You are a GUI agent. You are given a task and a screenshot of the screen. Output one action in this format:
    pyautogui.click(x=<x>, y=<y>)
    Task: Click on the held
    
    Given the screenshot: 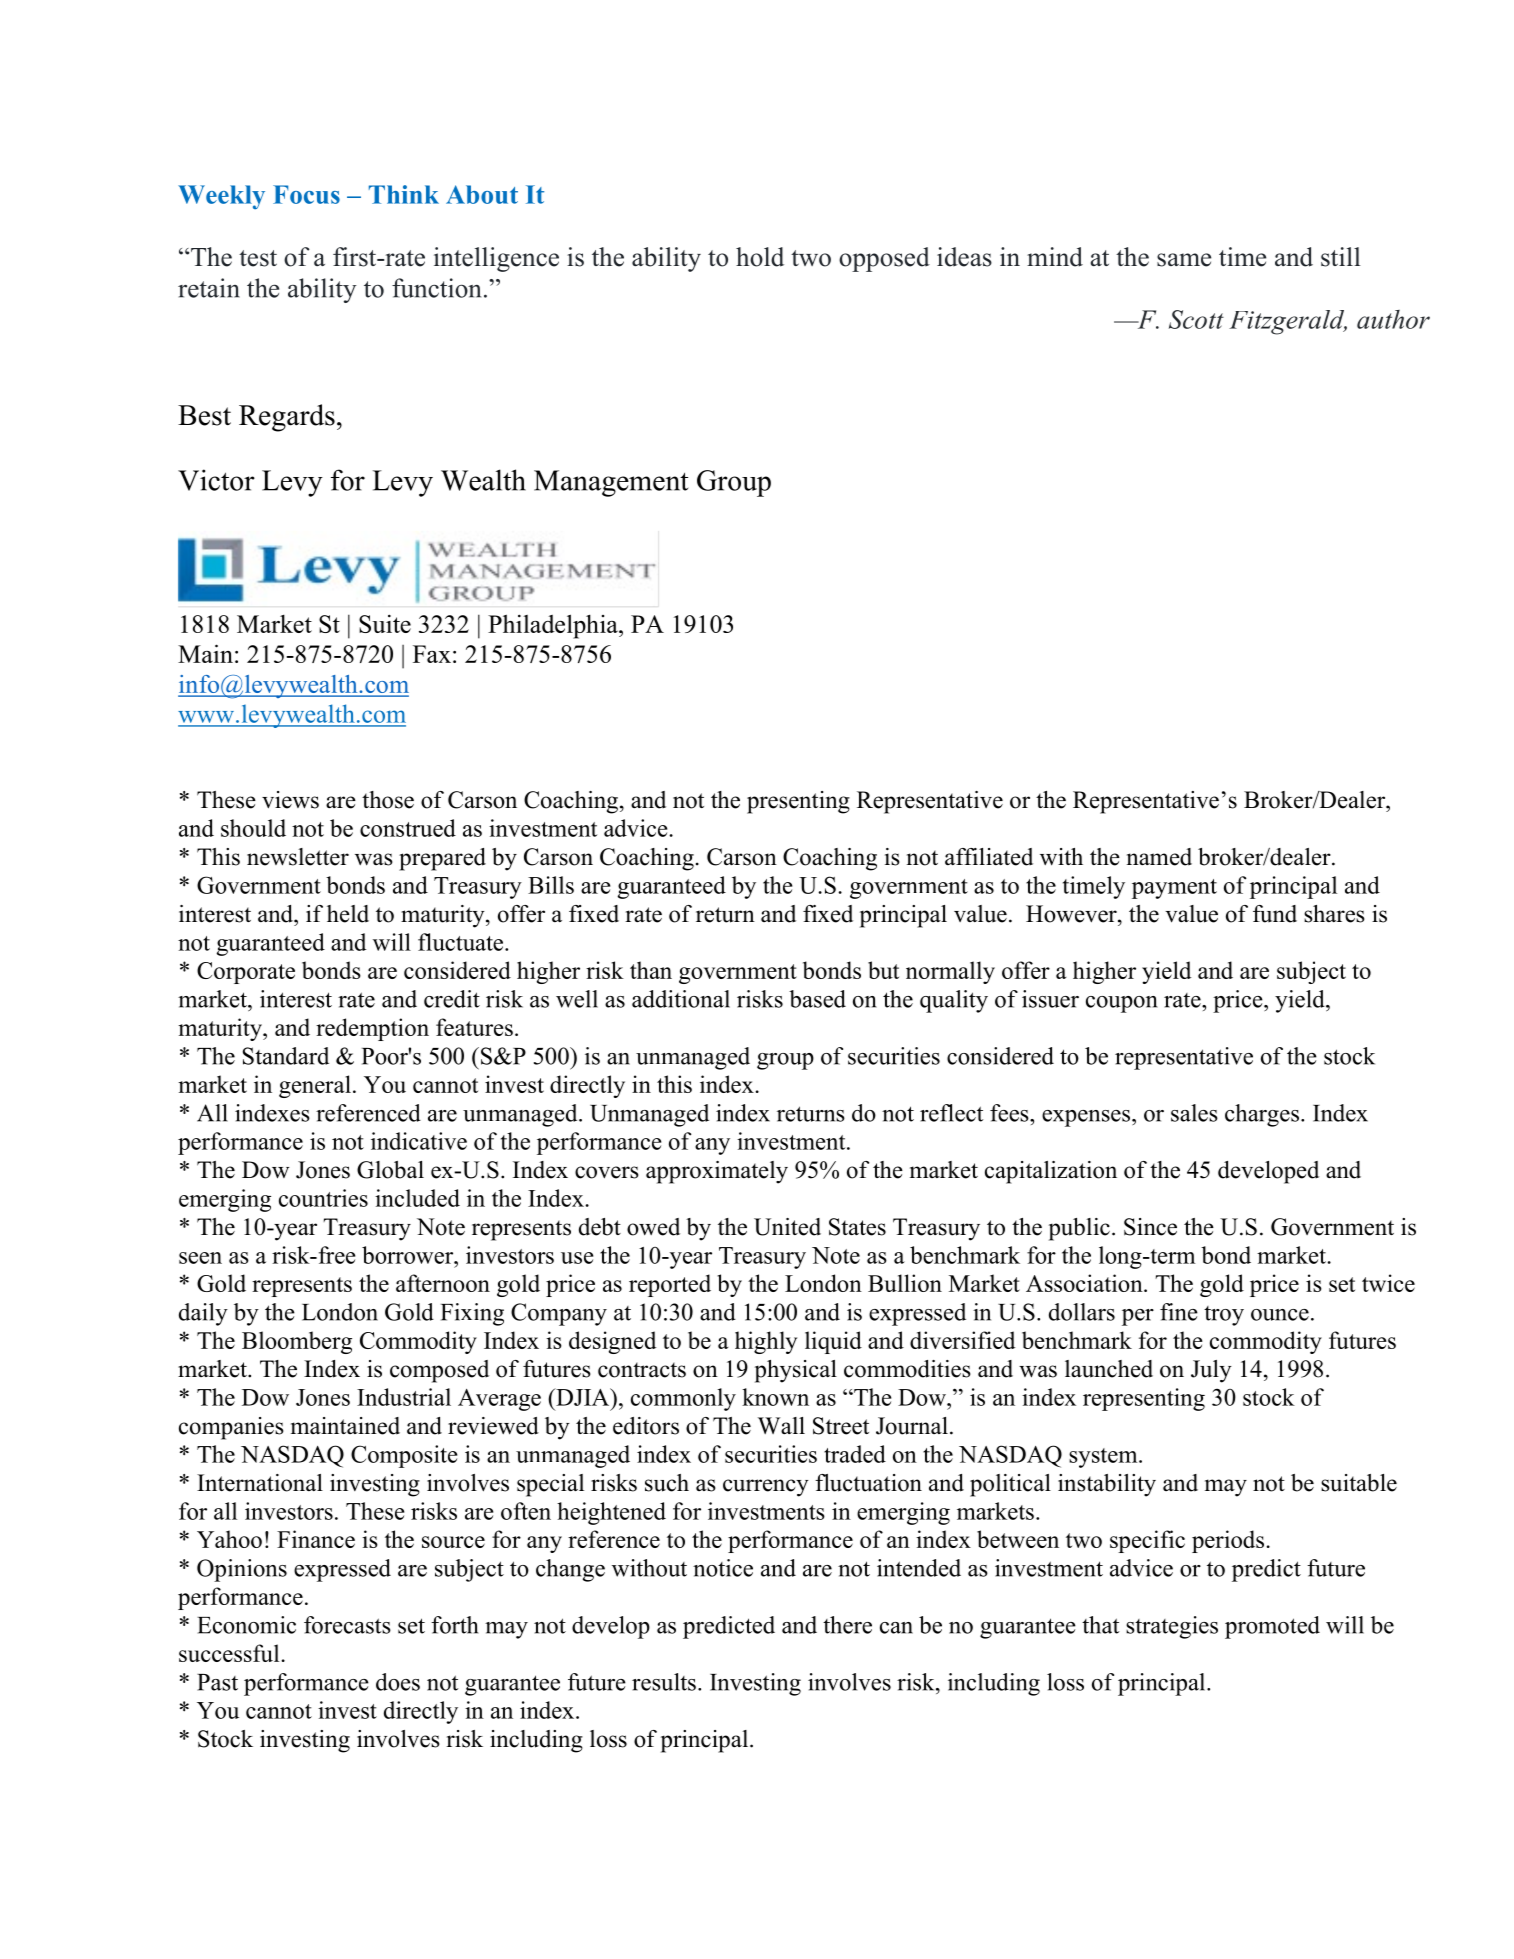 What is the action you would take?
    pyautogui.click(x=348, y=914)
